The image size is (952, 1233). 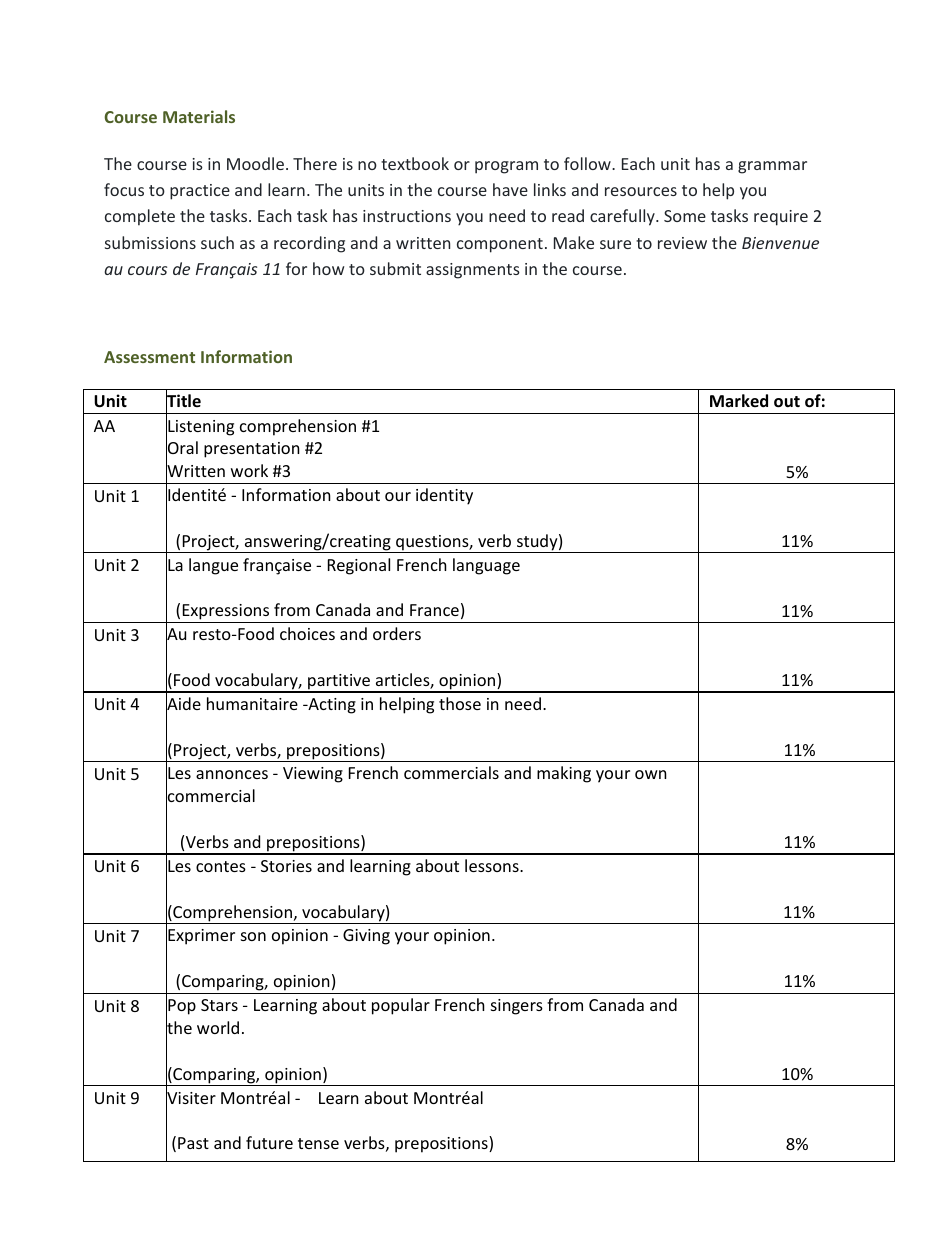 I want to click on tense, so click(x=318, y=1143).
